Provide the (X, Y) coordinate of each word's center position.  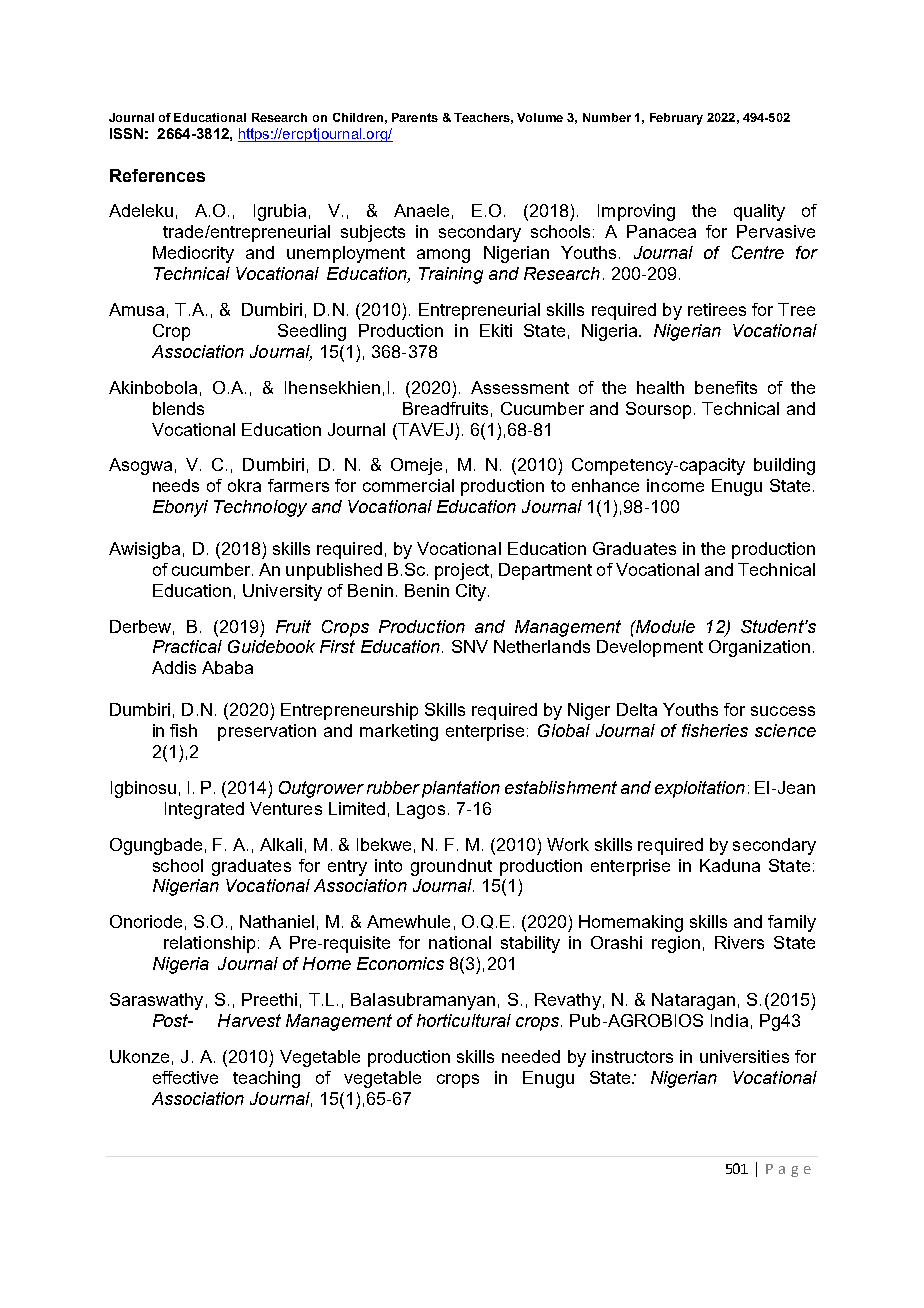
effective (185, 1077)
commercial (408, 485)
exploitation (700, 789)
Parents (415, 117)
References (157, 175)
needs (176, 485)
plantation (461, 789)
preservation (267, 732)
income (675, 485)
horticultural (464, 1020)
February (676, 119)
